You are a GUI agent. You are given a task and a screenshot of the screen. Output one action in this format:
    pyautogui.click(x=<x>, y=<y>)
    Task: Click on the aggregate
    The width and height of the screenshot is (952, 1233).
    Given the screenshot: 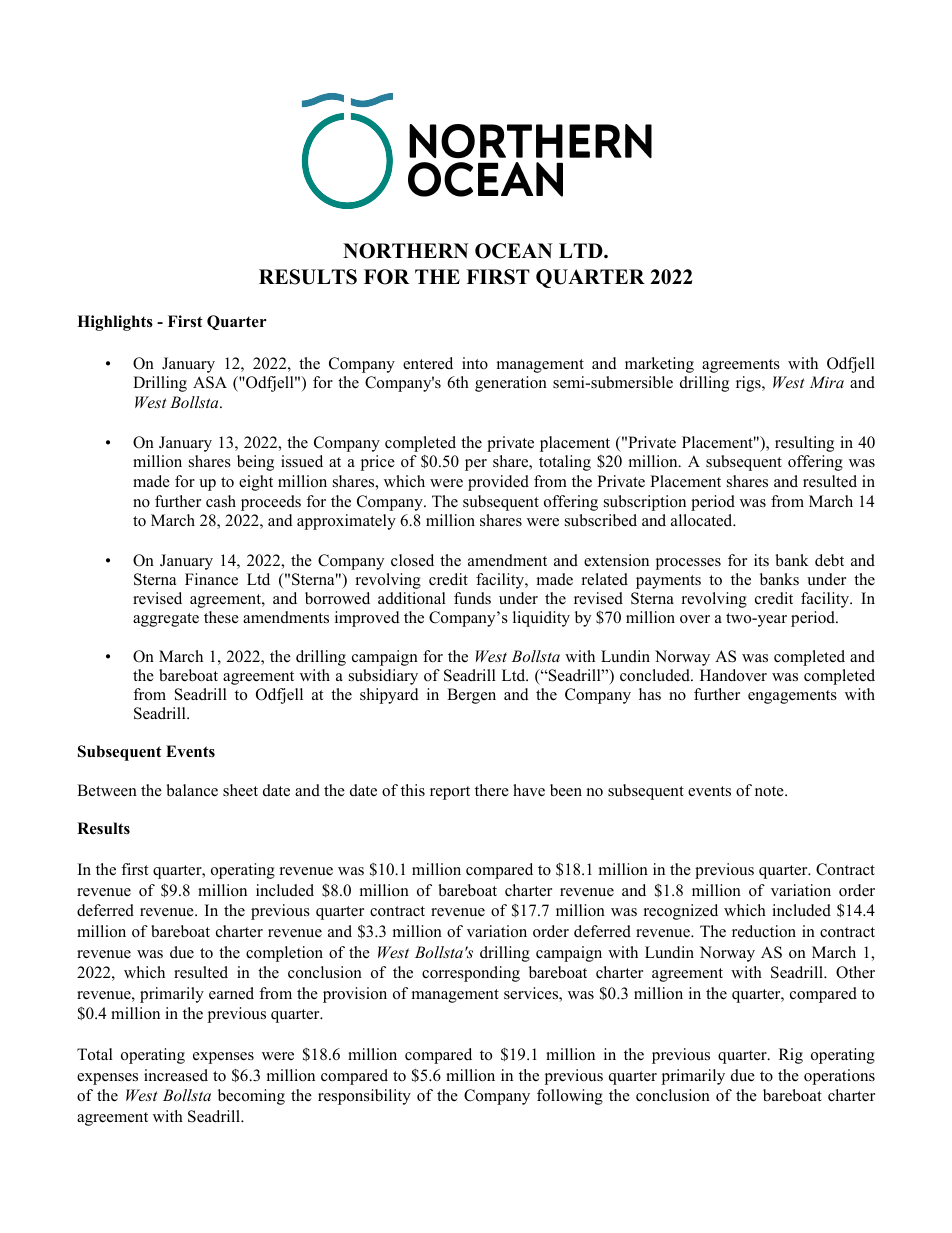 What is the action you would take?
    pyautogui.click(x=166, y=620)
